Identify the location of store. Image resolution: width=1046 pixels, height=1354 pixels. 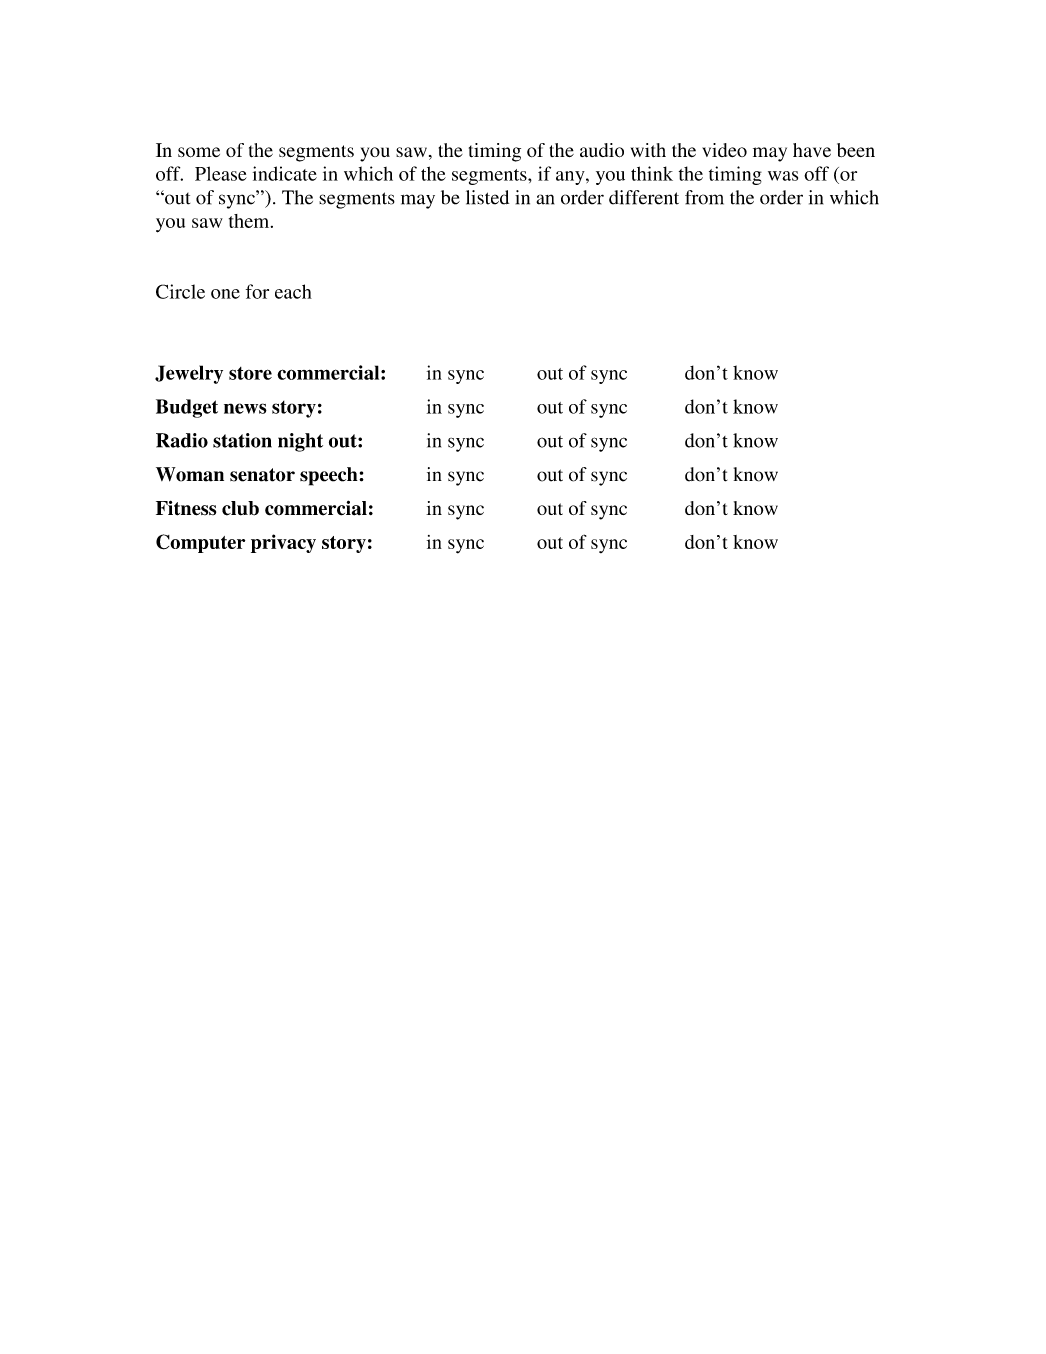
(250, 373).
